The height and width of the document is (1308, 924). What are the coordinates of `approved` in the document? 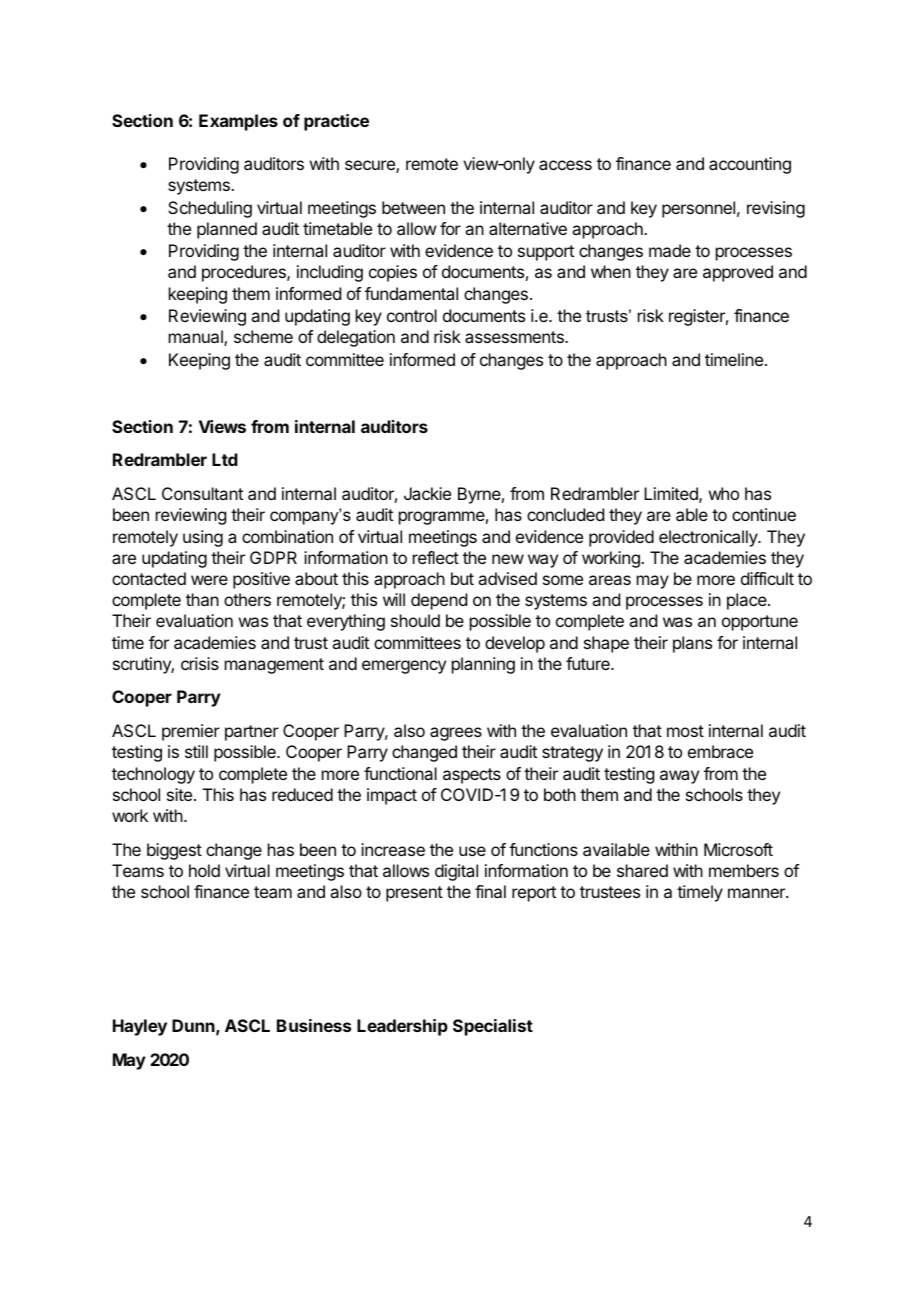 It's located at (738, 273).
